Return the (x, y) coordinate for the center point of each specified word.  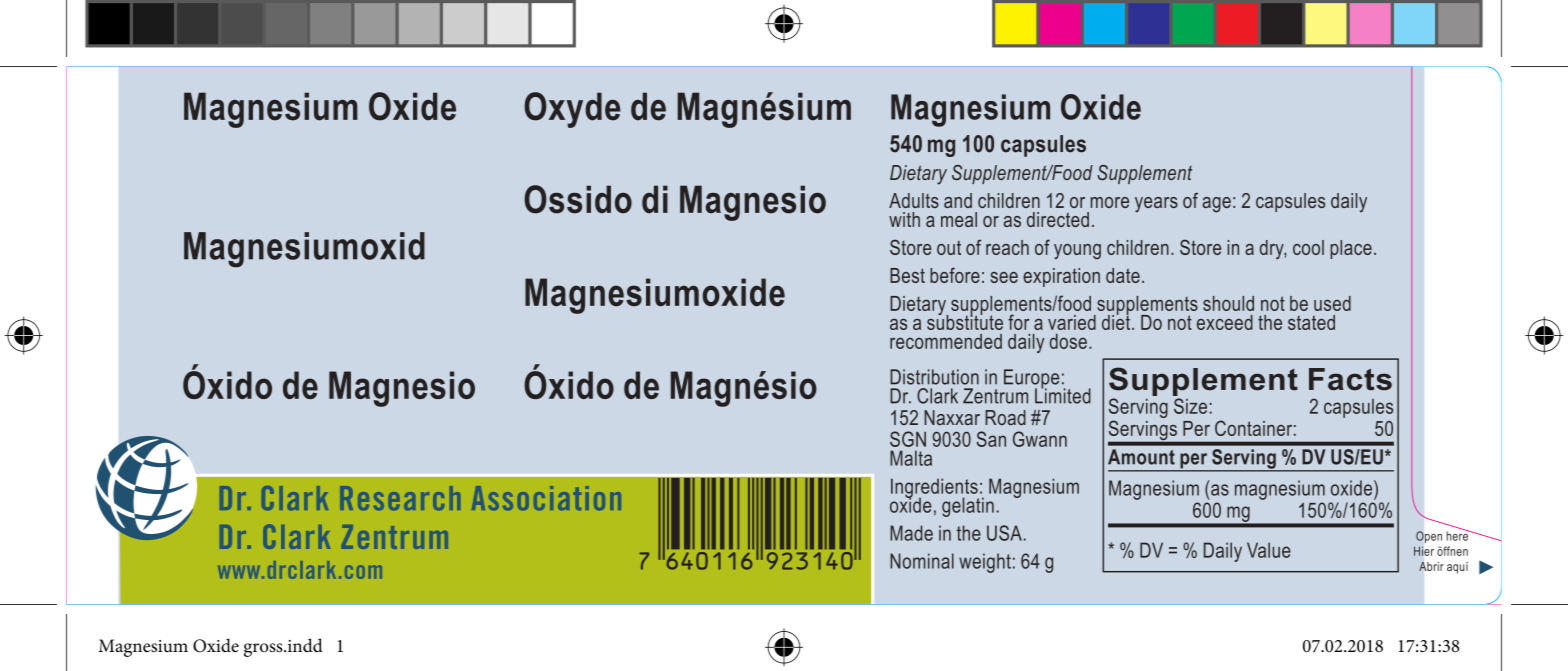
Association (546, 498)
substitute (965, 321)
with (904, 219)
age (1216, 205)
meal (959, 219)
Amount (1141, 457)
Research (400, 498)
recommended (946, 341)
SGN (908, 439)
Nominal (922, 561)
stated (1311, 322)
